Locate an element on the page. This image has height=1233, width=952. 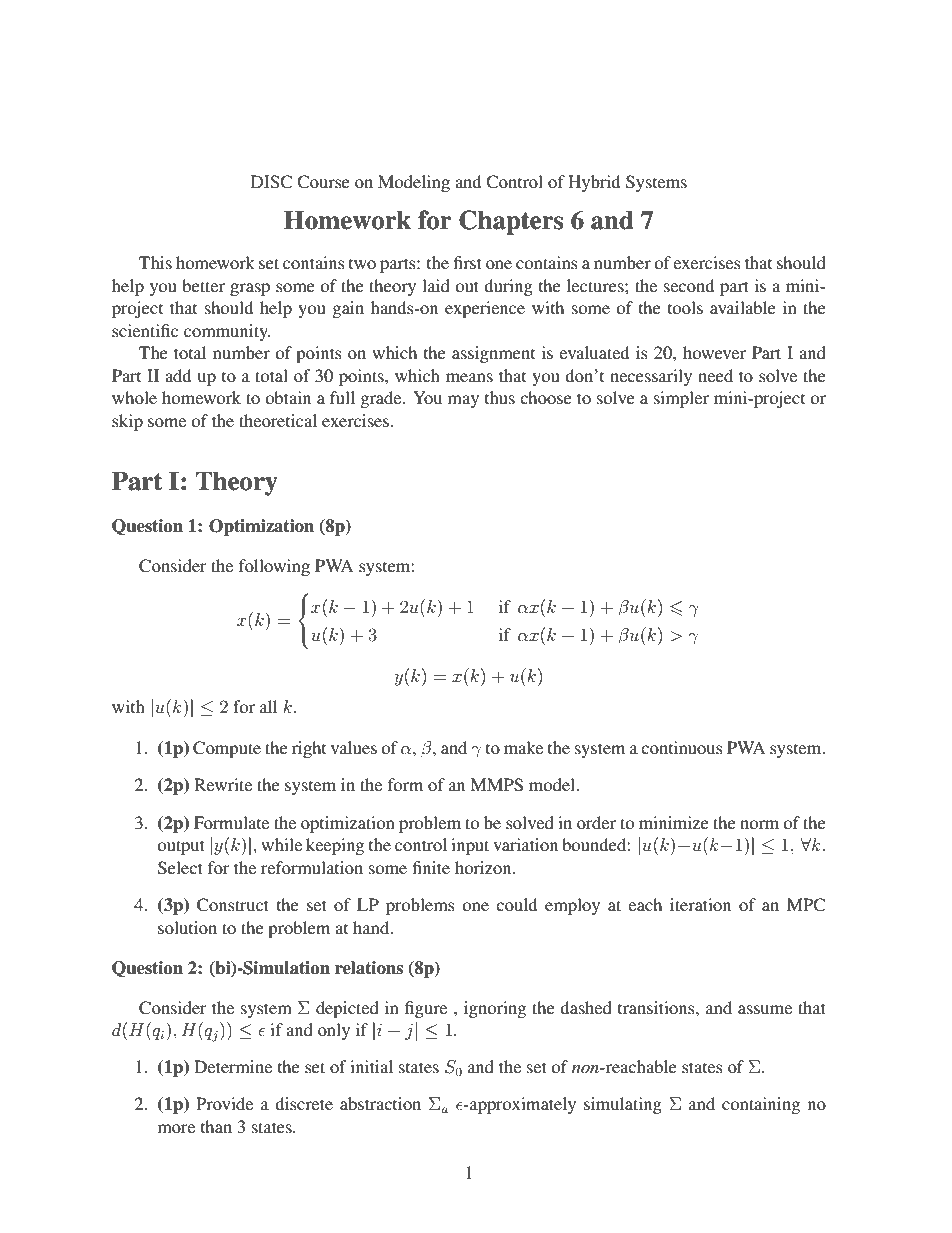
This is located at coordinates (155, 262).
